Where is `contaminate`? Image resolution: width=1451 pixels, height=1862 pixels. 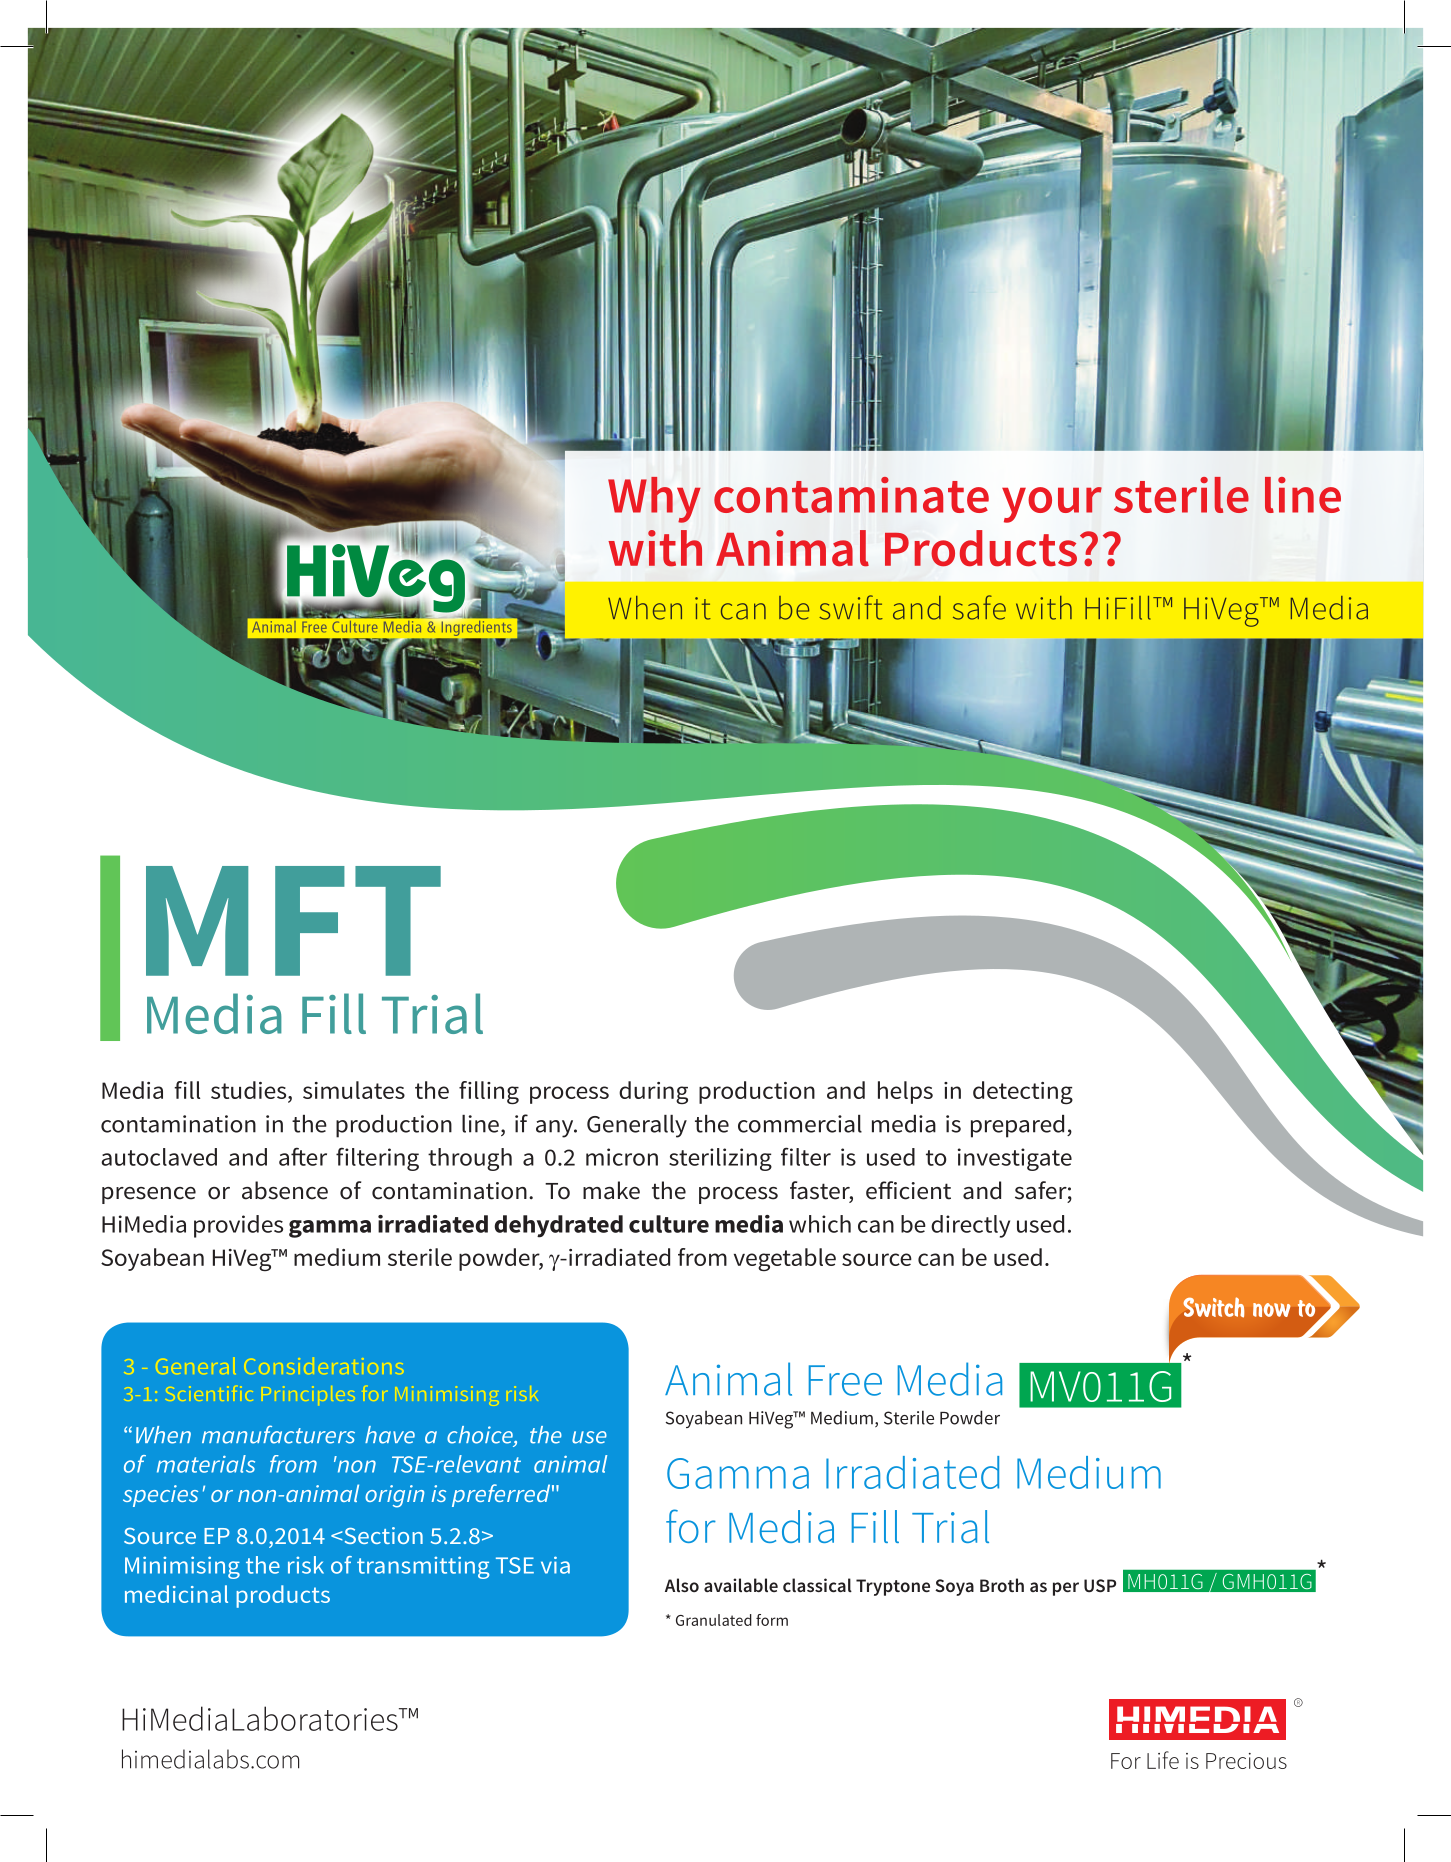
contaminate is located at coordinates (851, 495).
